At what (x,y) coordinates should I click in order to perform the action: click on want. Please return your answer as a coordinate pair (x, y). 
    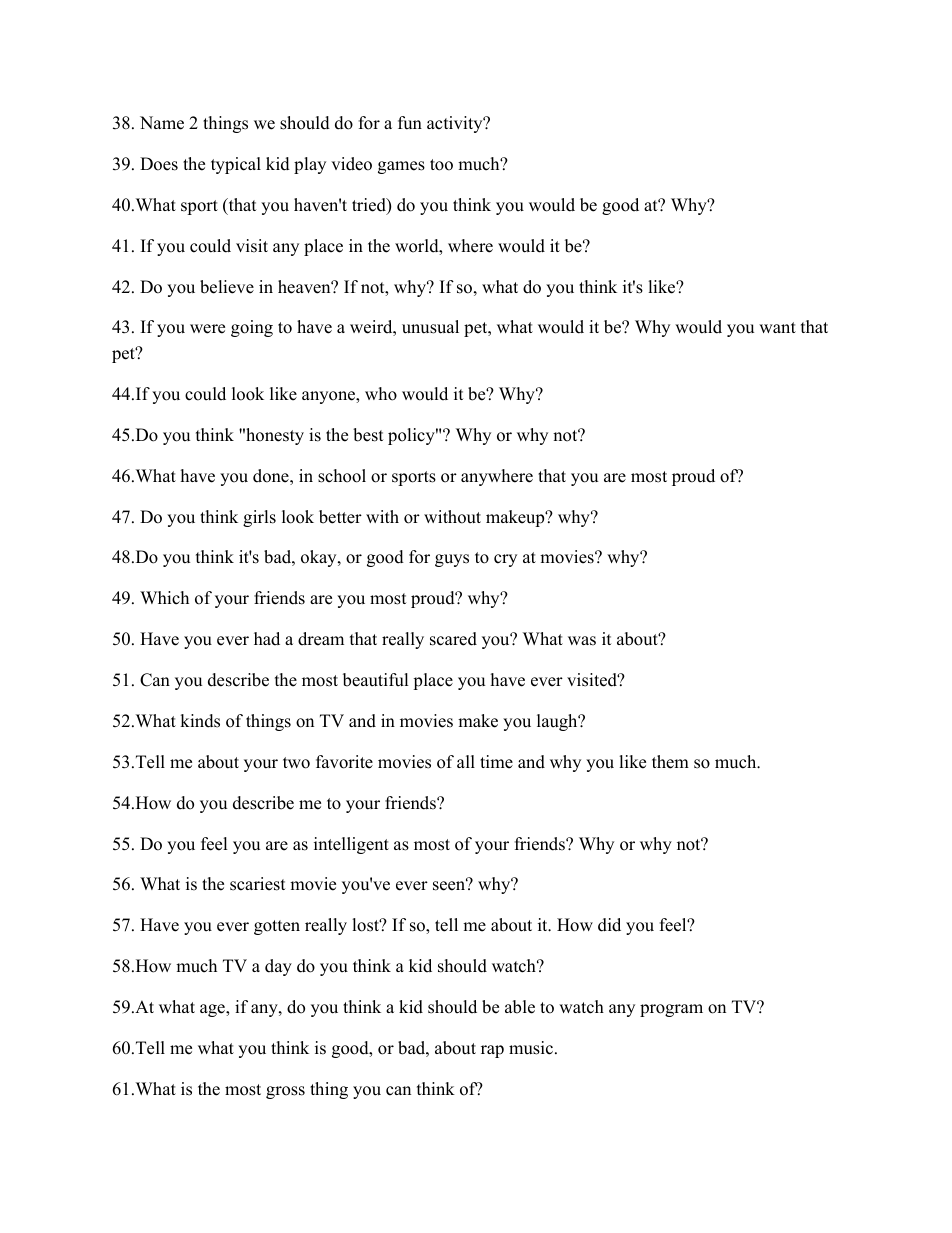
    Looking at the image, I should click on (777, 327).
